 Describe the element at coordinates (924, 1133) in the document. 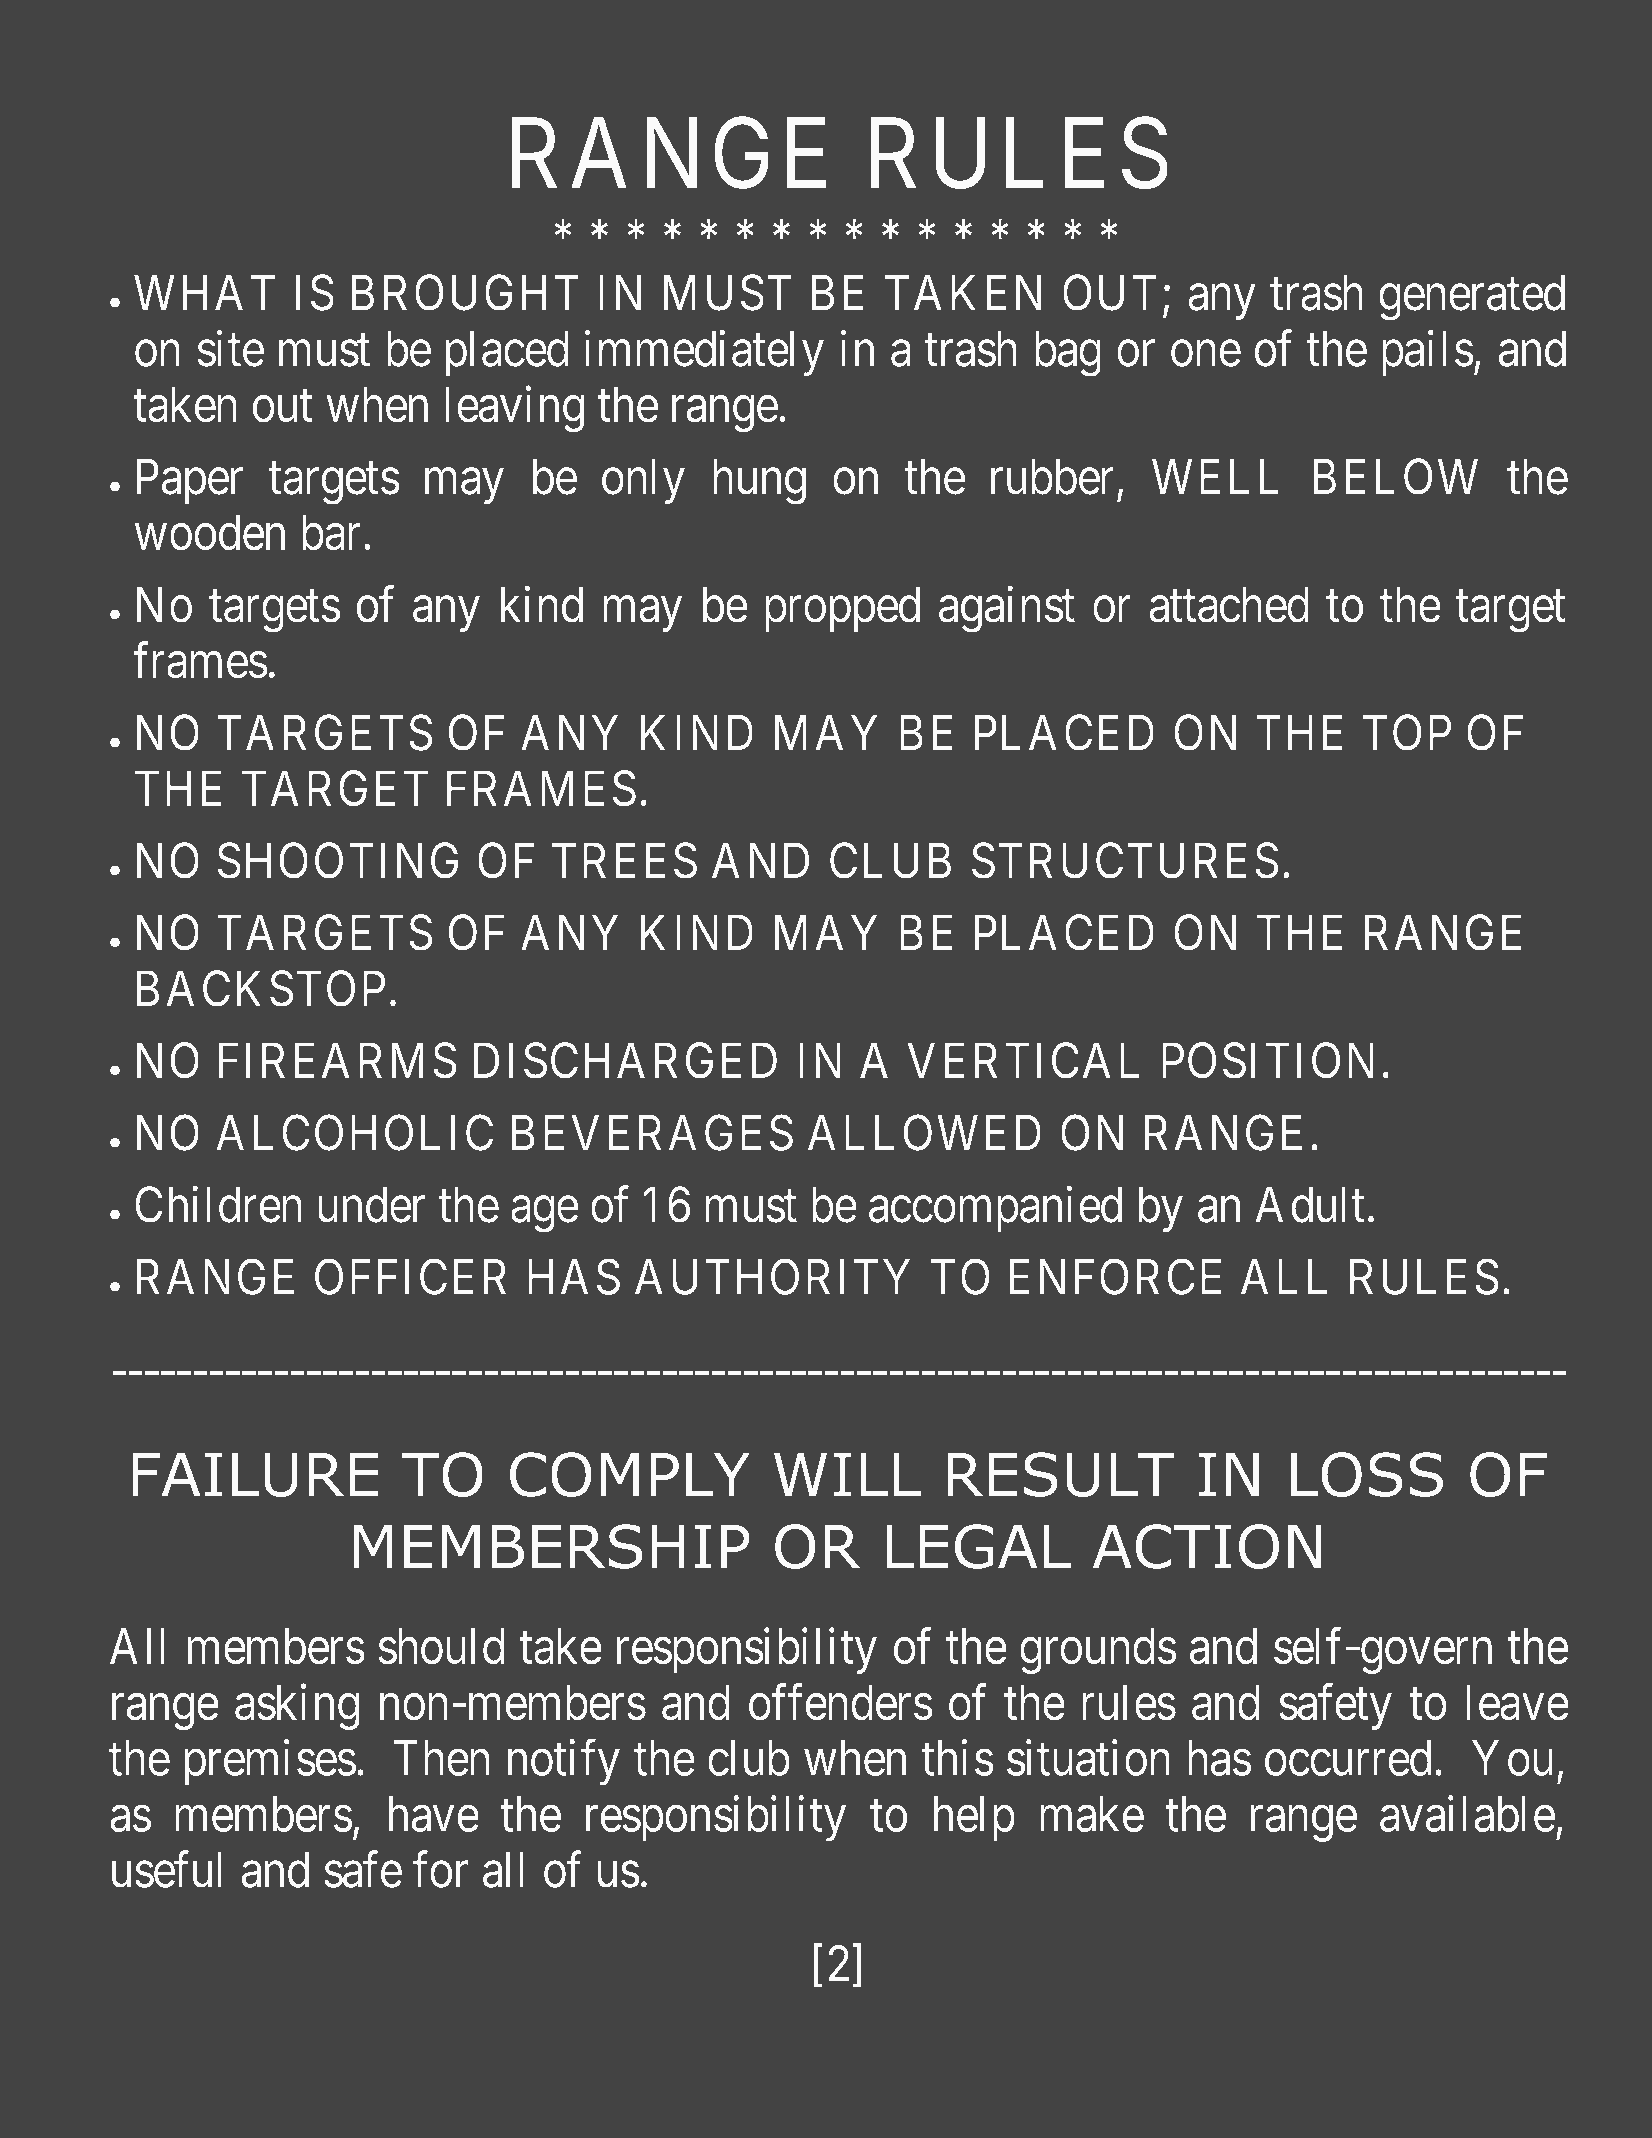

I see `ALLOWED` at that location.
